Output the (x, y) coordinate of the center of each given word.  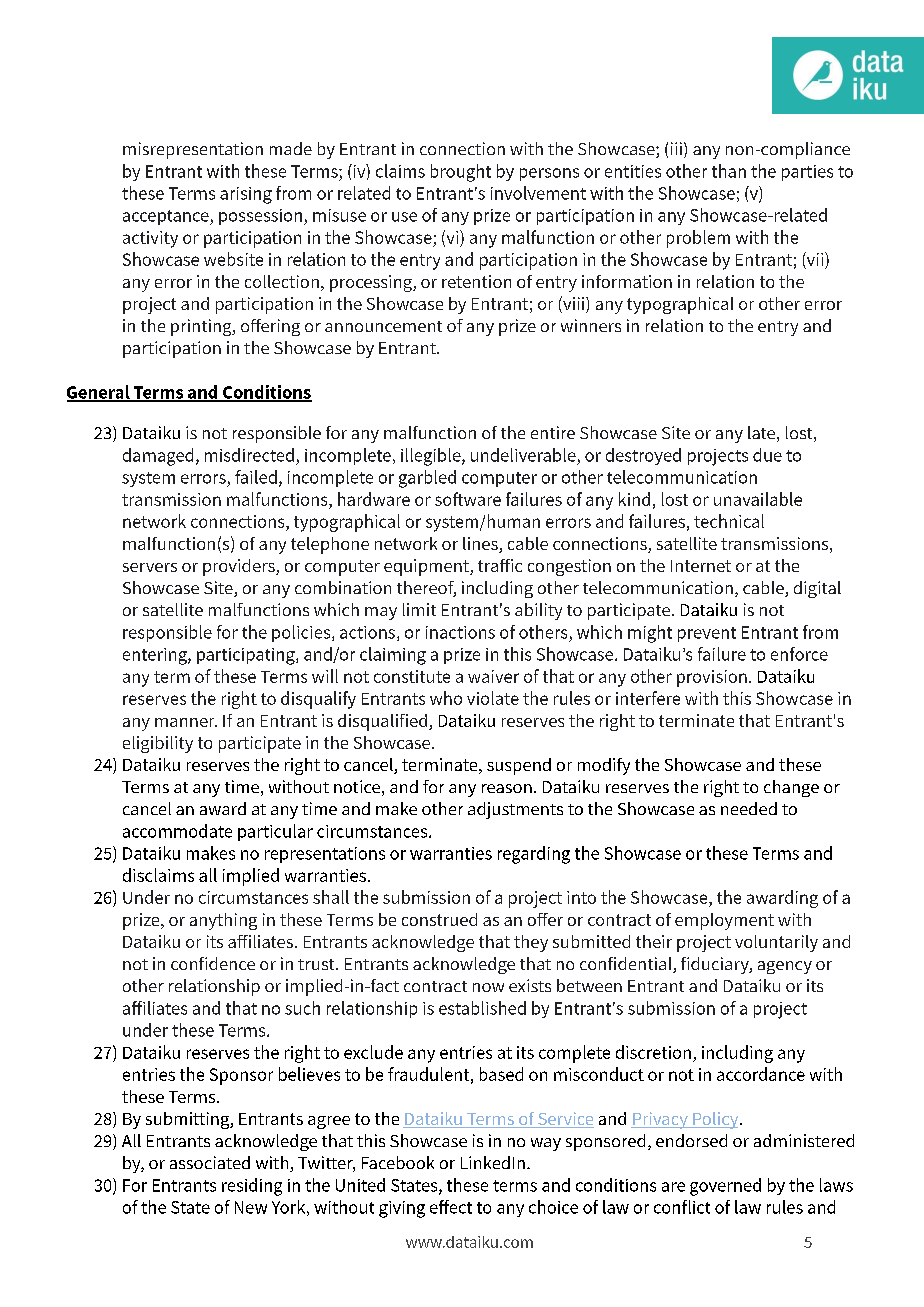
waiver (493, 676)
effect (451, 1207)
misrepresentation (193, 150)
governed (725, 1187)
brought (461, 173)
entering (156, 656)
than (729, 171)
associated (210, 1162)
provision (712, 678)
